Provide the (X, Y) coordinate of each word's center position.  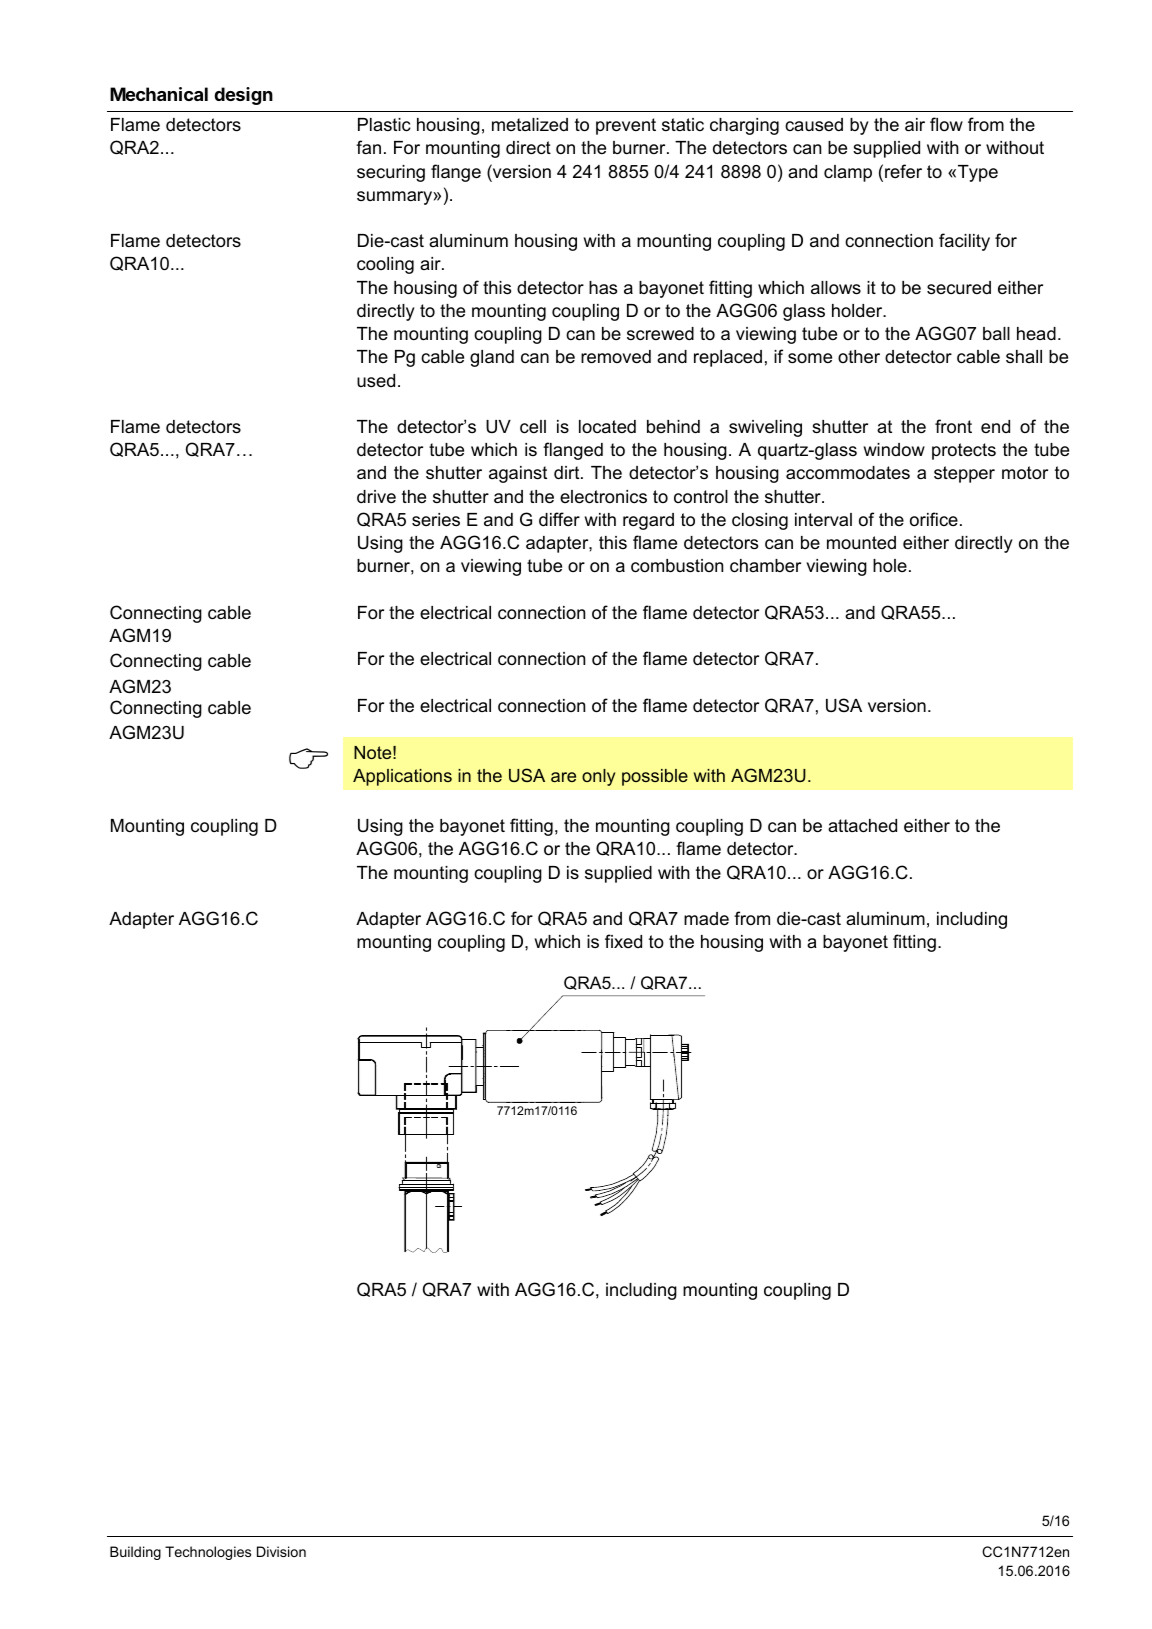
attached (862, 825)
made (706, 919)
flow (946, 124)
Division (281, 1551)
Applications (402, 777)
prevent (626, 126)
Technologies (208, 1553)
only (598, 777)
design (243, 96)
